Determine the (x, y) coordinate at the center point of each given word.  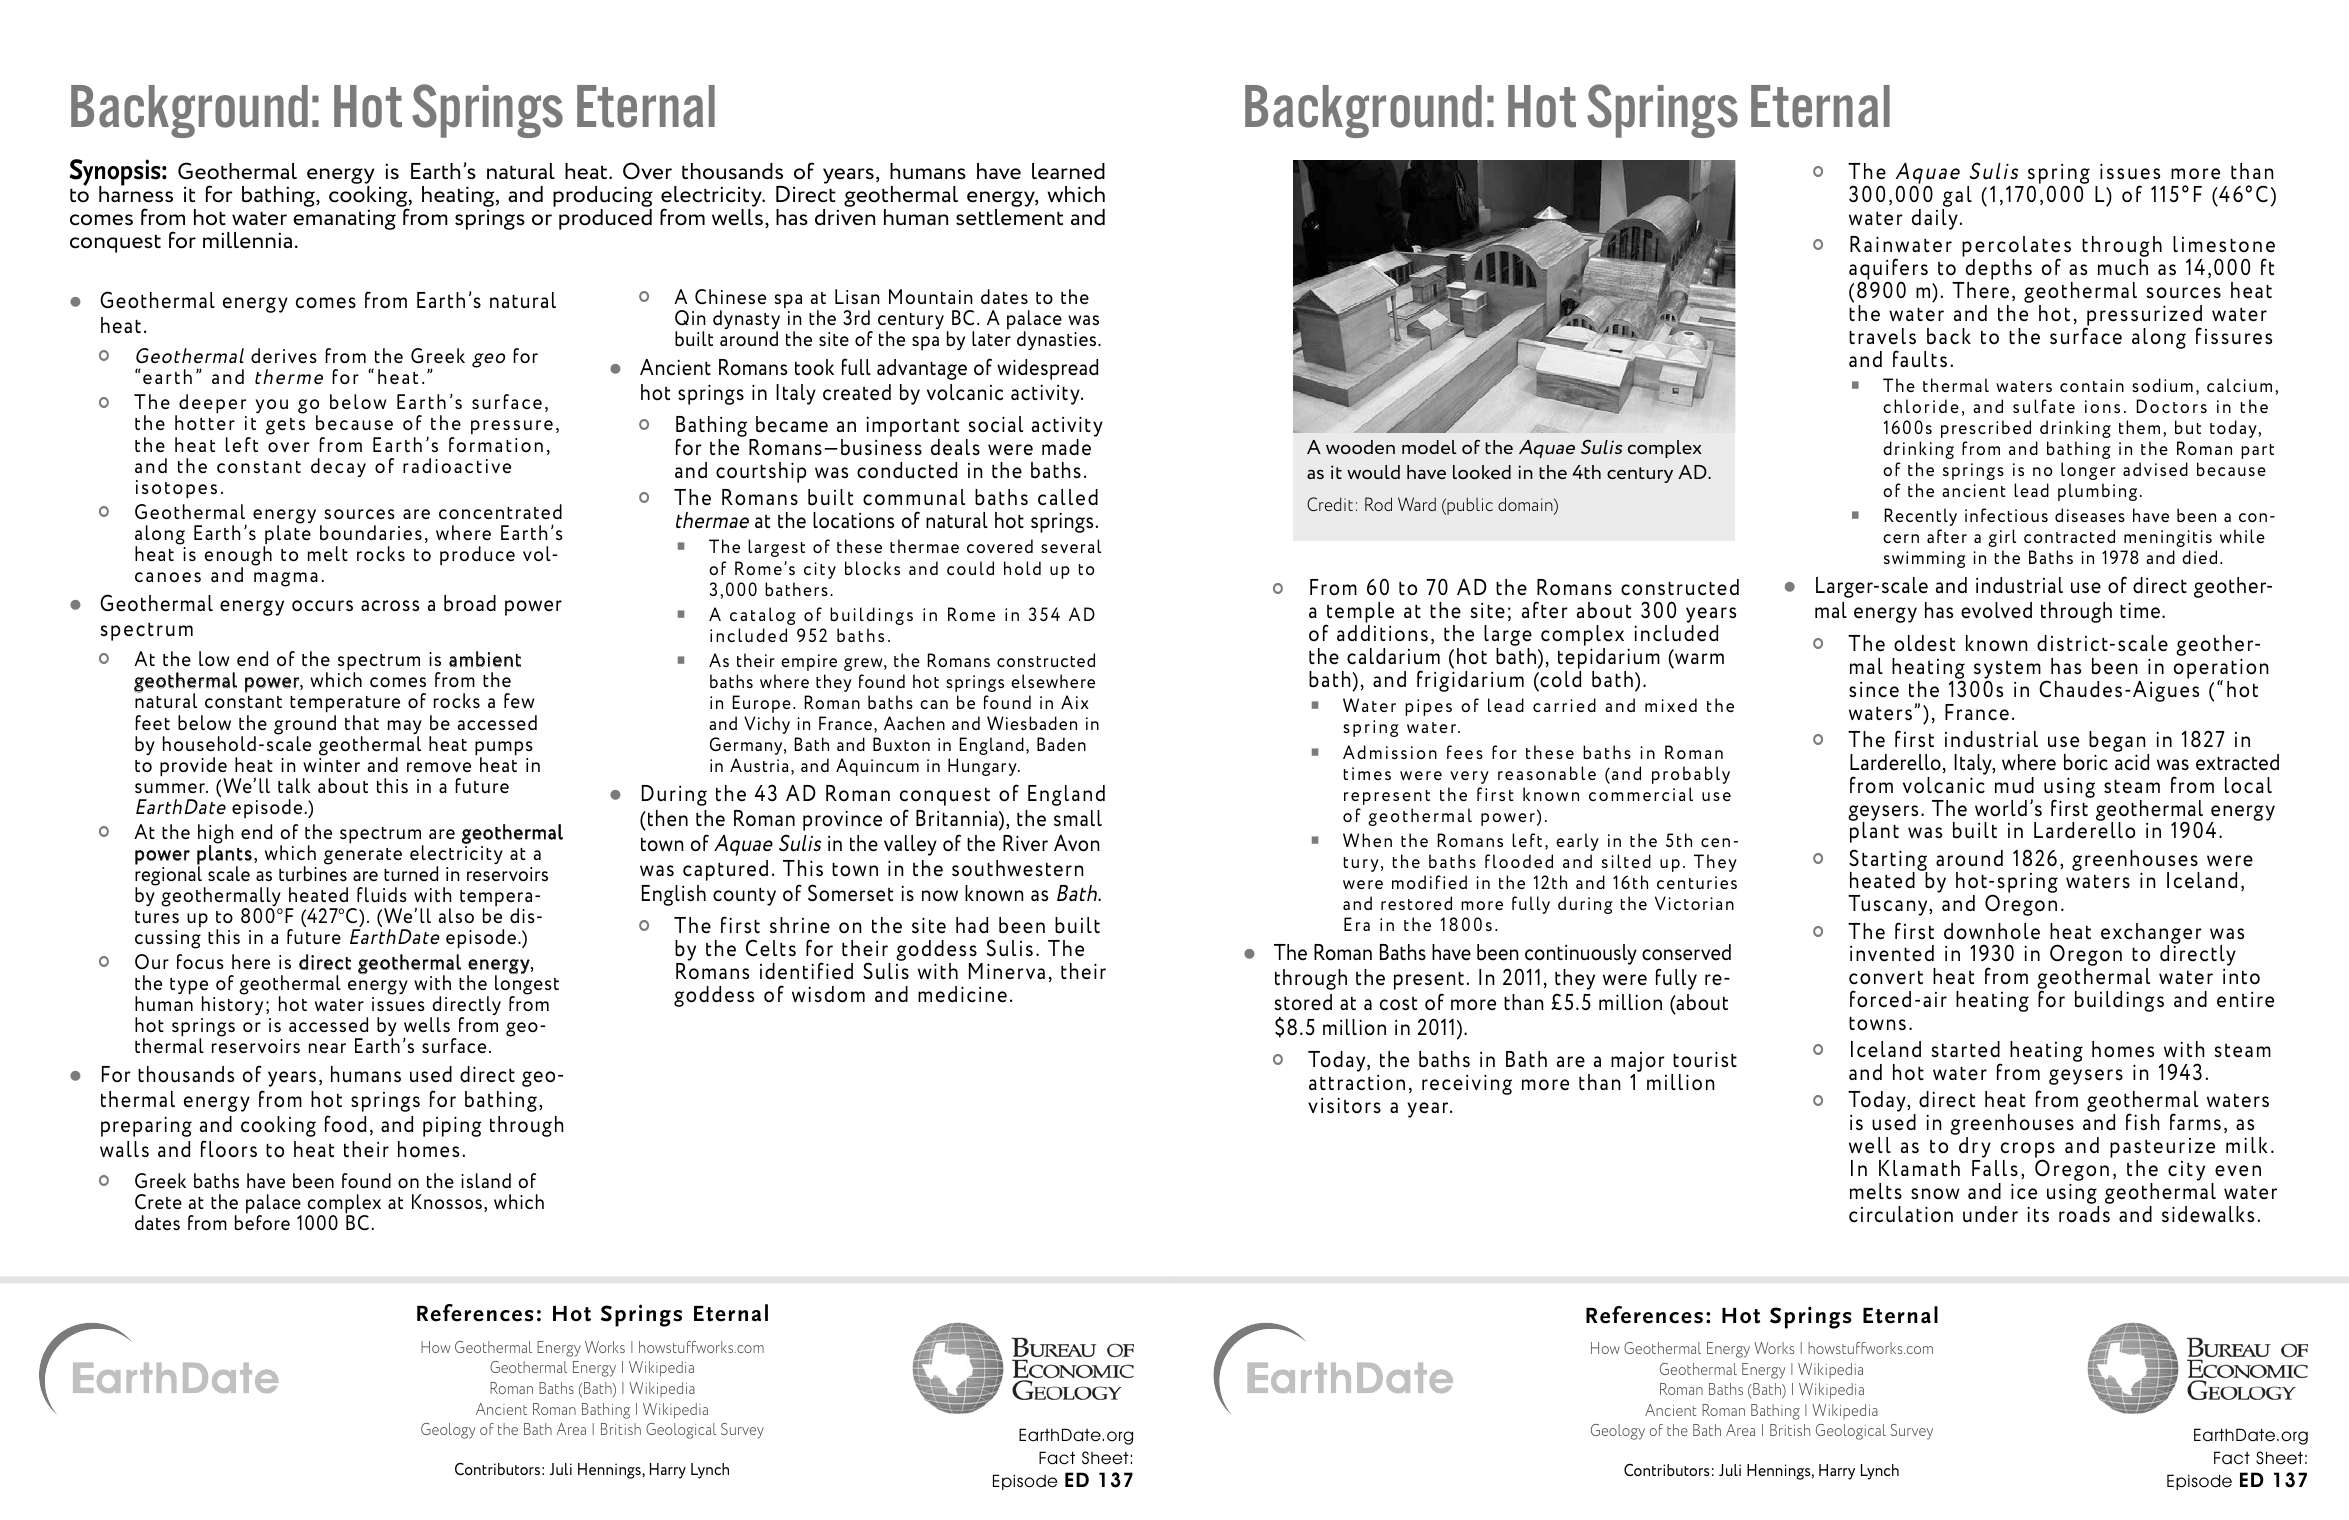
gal (1957, 198)
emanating (344, 219)
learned (1068, 171)
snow (1935, 1194)
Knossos (447, 1201)
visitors (1344, 1105)
